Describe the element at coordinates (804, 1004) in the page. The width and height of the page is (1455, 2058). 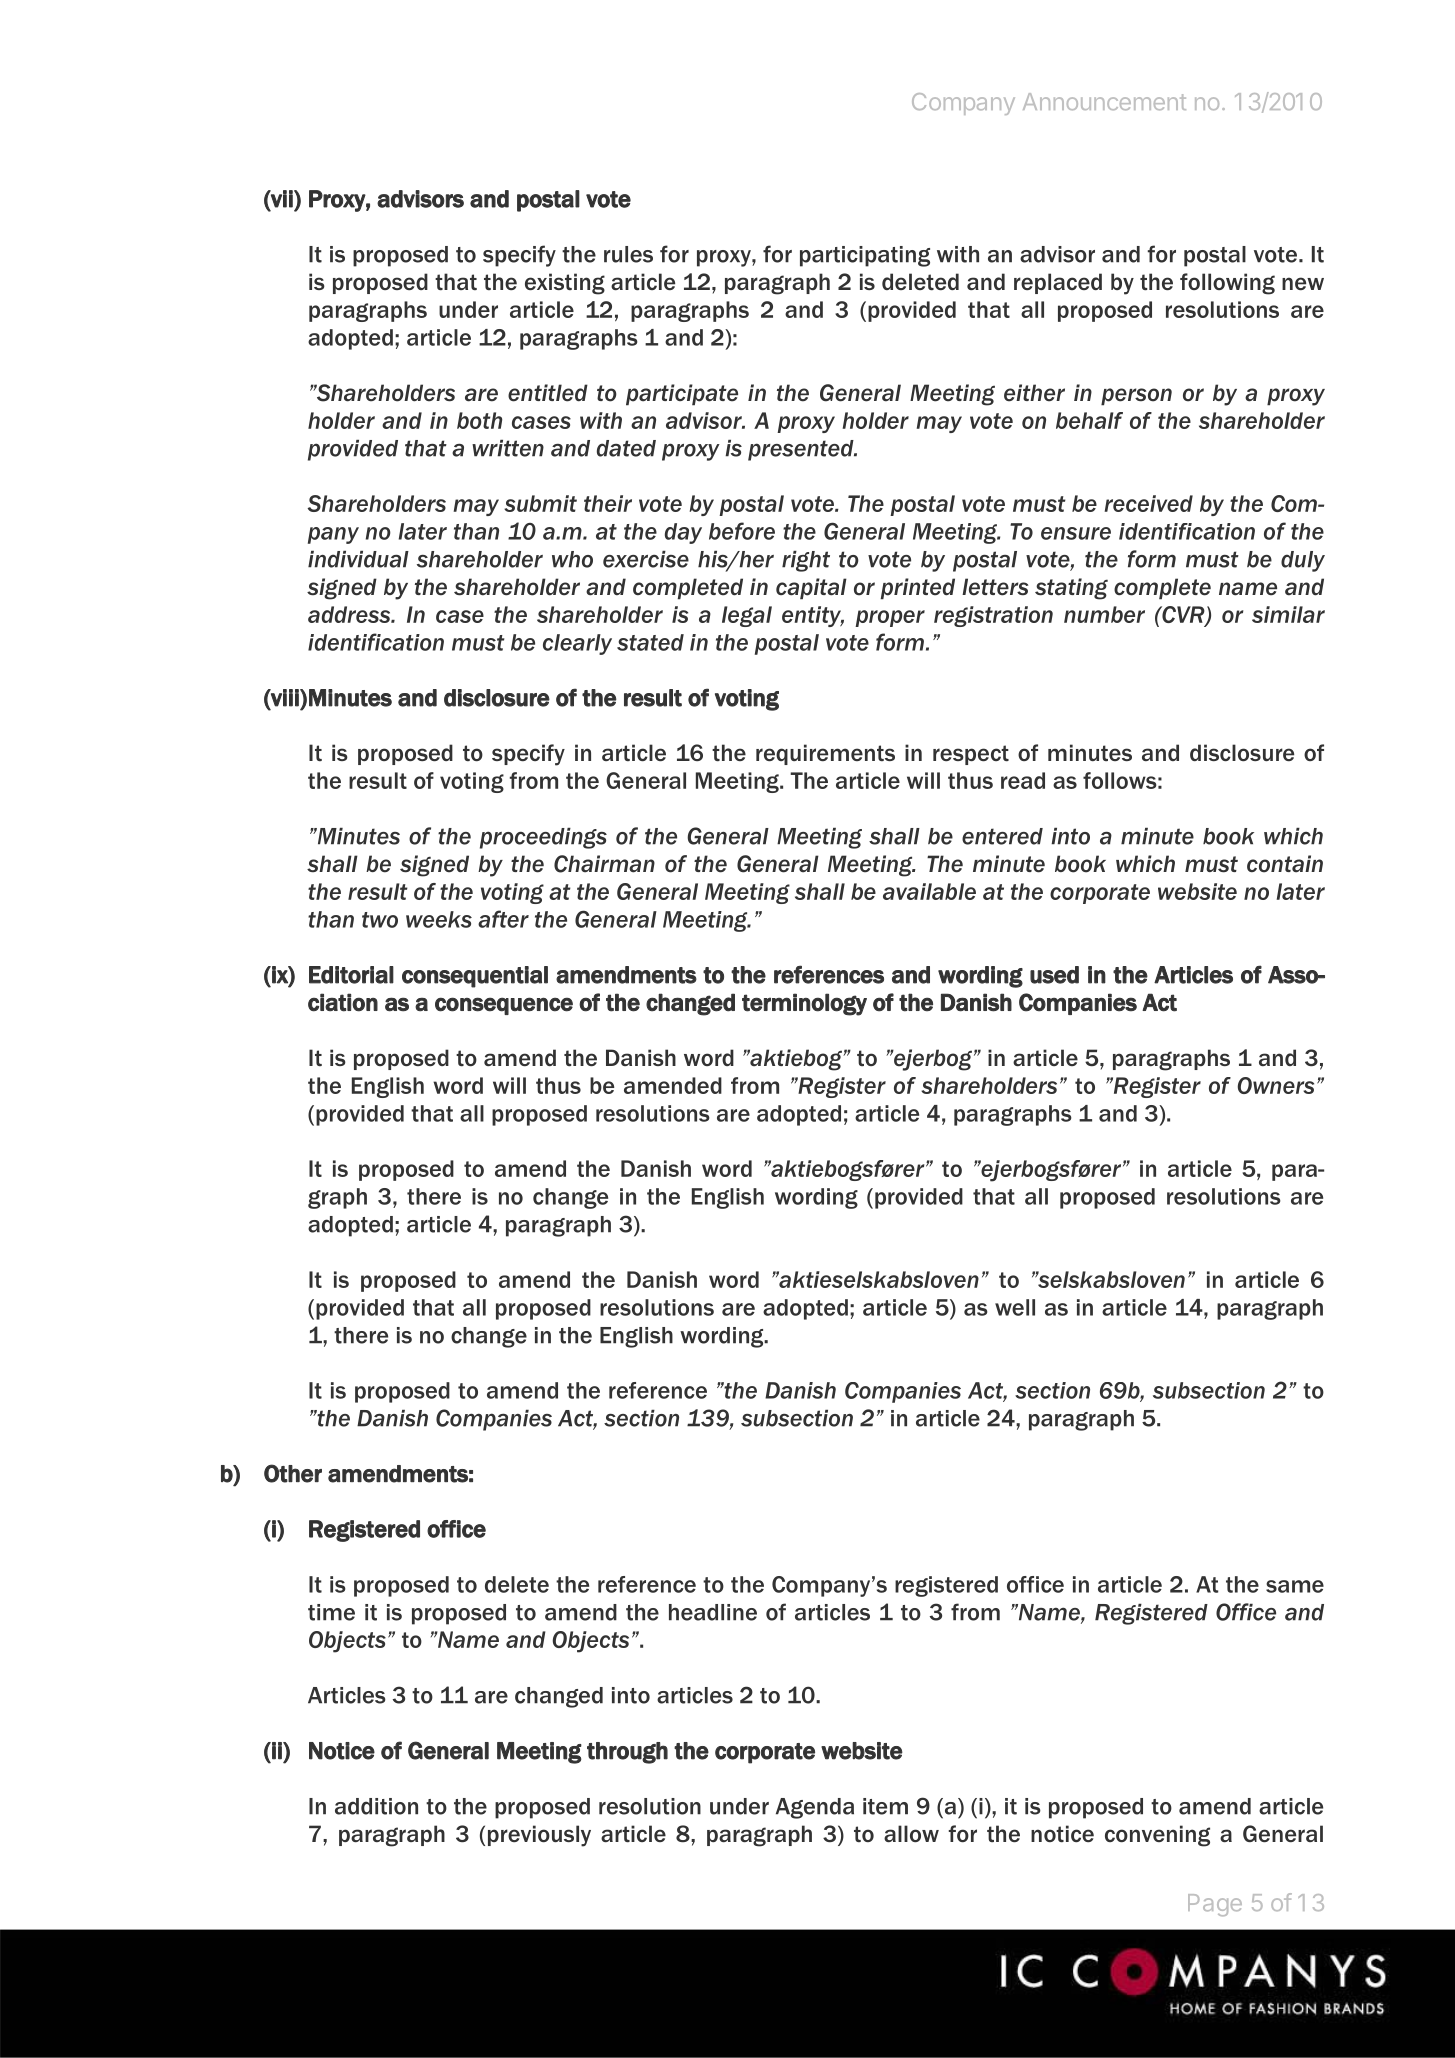
I see `terminology` at that location.
